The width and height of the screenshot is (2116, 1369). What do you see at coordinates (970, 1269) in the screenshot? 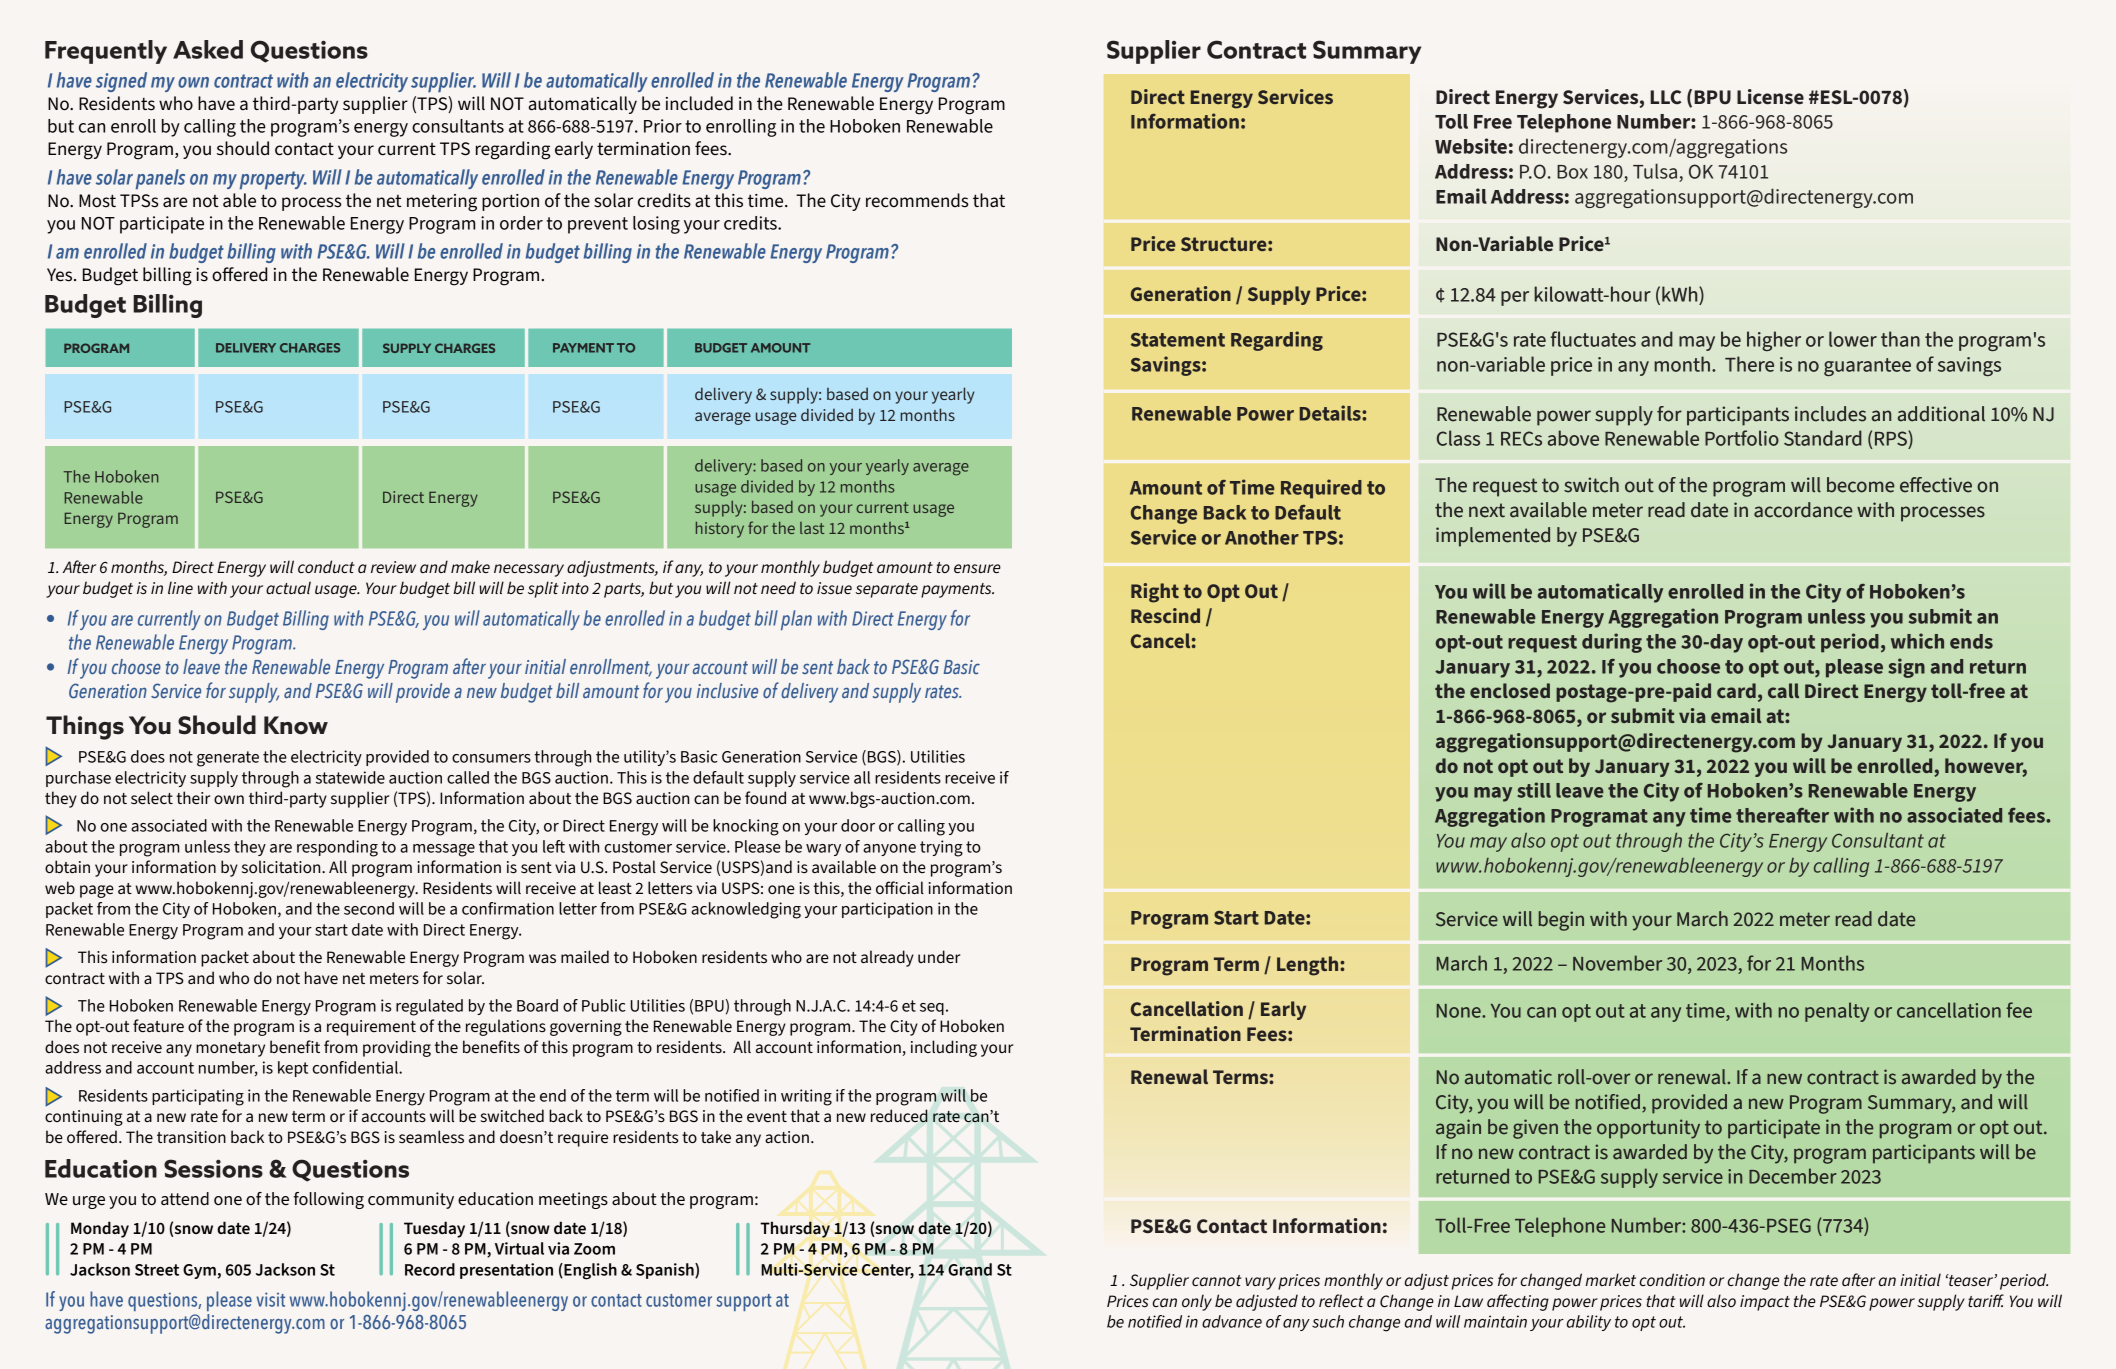
I see `Grand` at bounding box center [970, 1269].
